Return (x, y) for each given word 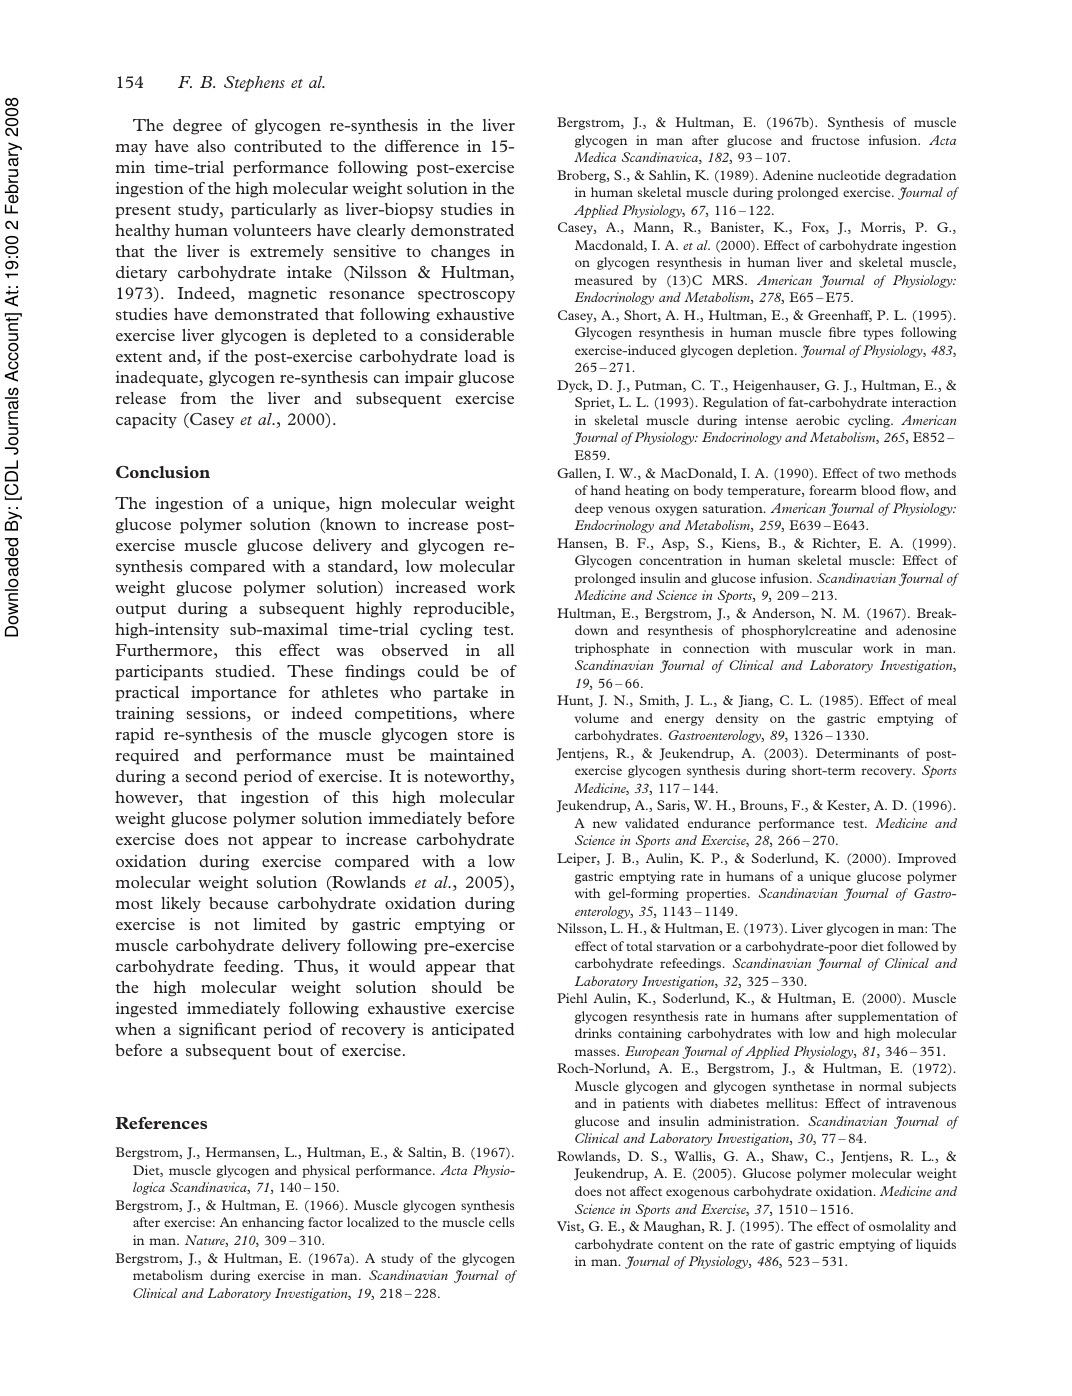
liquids (936, 1245)
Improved (927, 859)
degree (197, 127)
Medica (595, 157)
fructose (836, 140)
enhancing (273, 1223)
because (238, 903)
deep (589, 509)
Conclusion (163, 472)
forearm (833, 490)
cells (501, 1222)
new (605, 824)
